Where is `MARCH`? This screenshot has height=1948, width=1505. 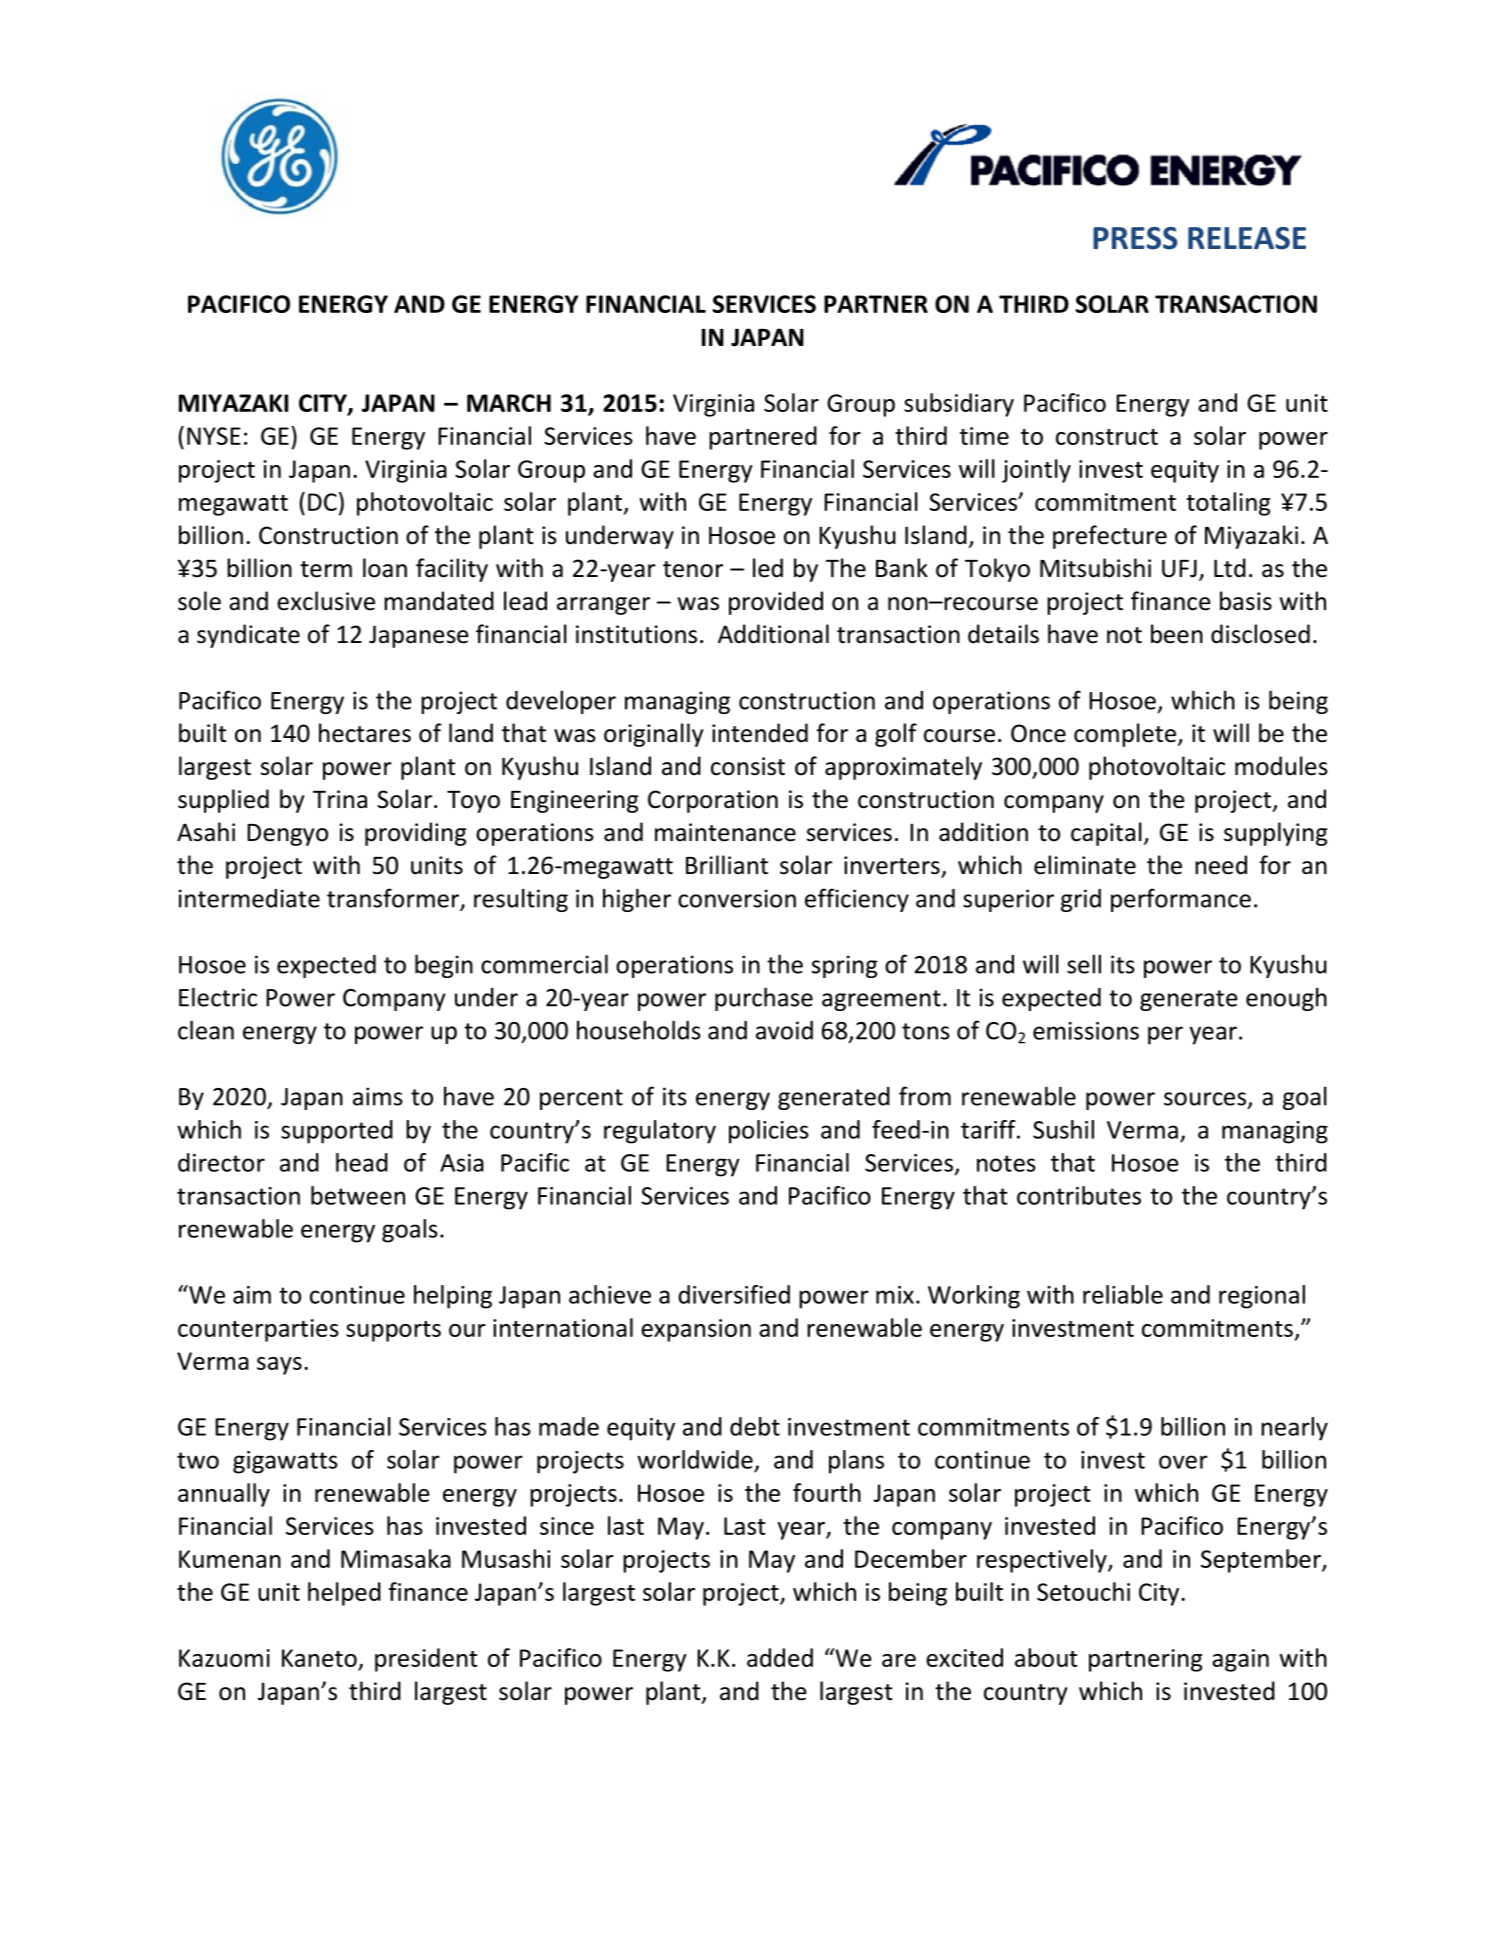
MARCH is located at coordinates (509, 403).
